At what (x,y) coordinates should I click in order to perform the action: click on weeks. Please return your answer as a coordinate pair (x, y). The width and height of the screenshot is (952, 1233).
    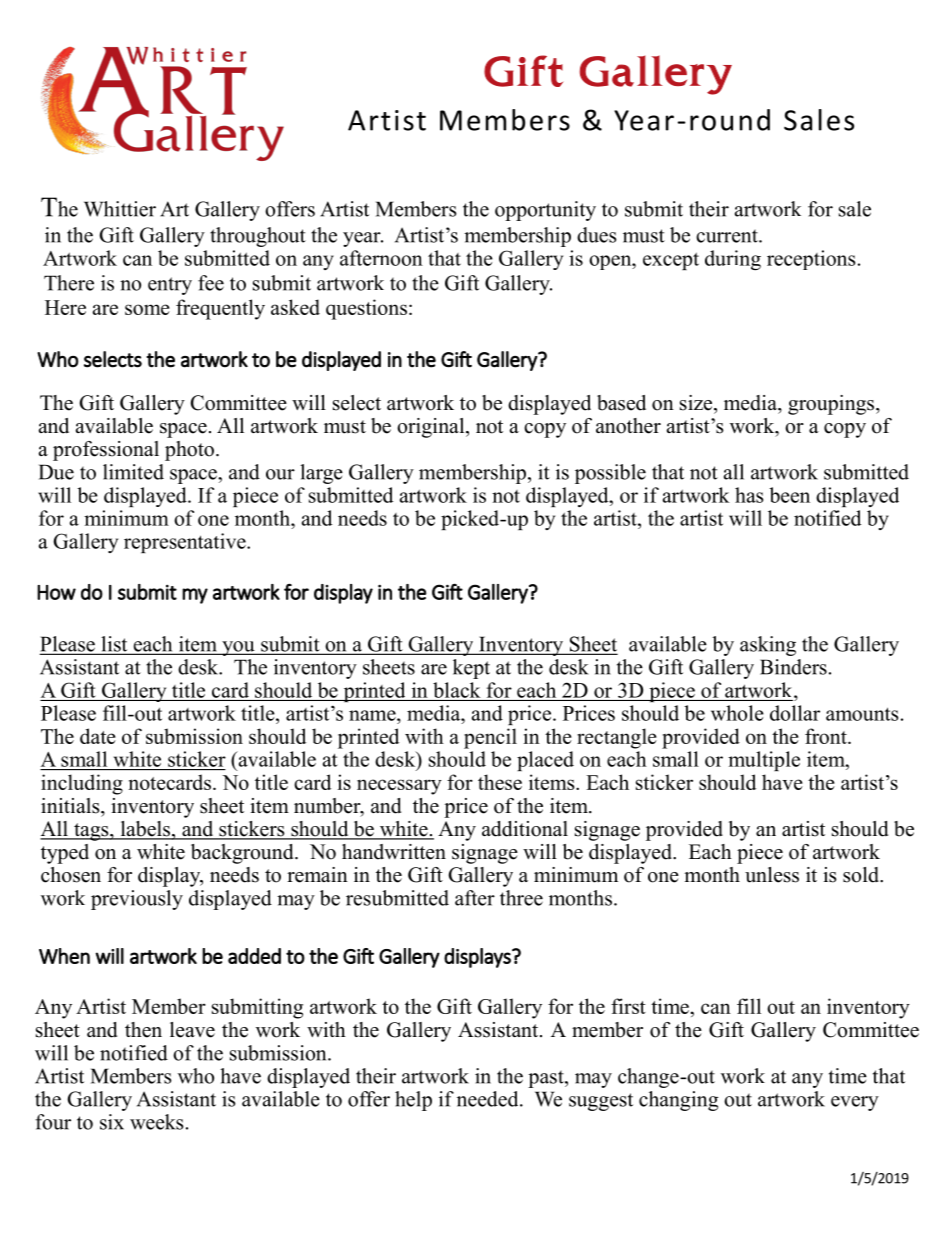
    Looking at the image, I should click on (157, 1122).
